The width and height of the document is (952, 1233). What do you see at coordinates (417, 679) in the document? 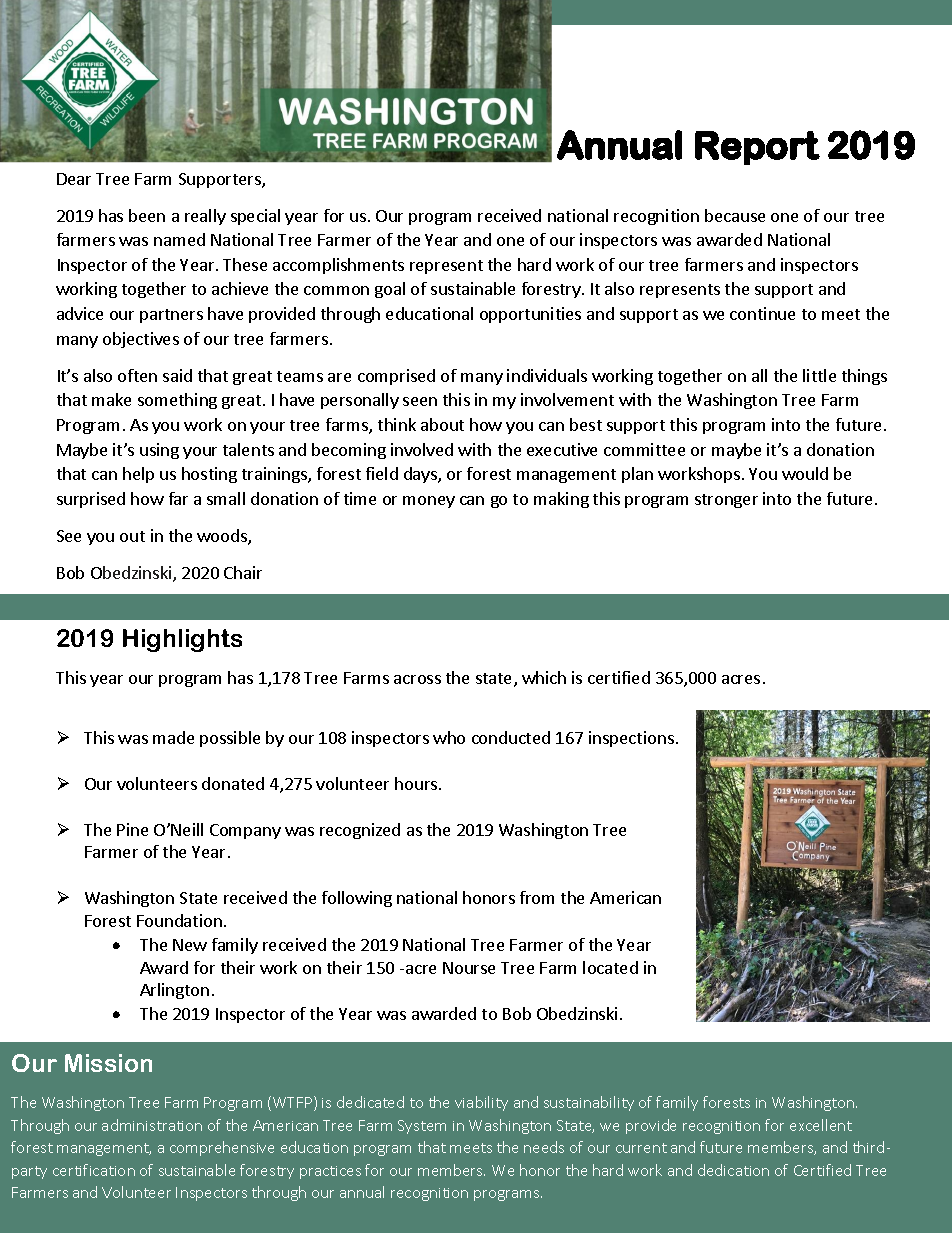
I see `across` at bounding box center [417, 679].
